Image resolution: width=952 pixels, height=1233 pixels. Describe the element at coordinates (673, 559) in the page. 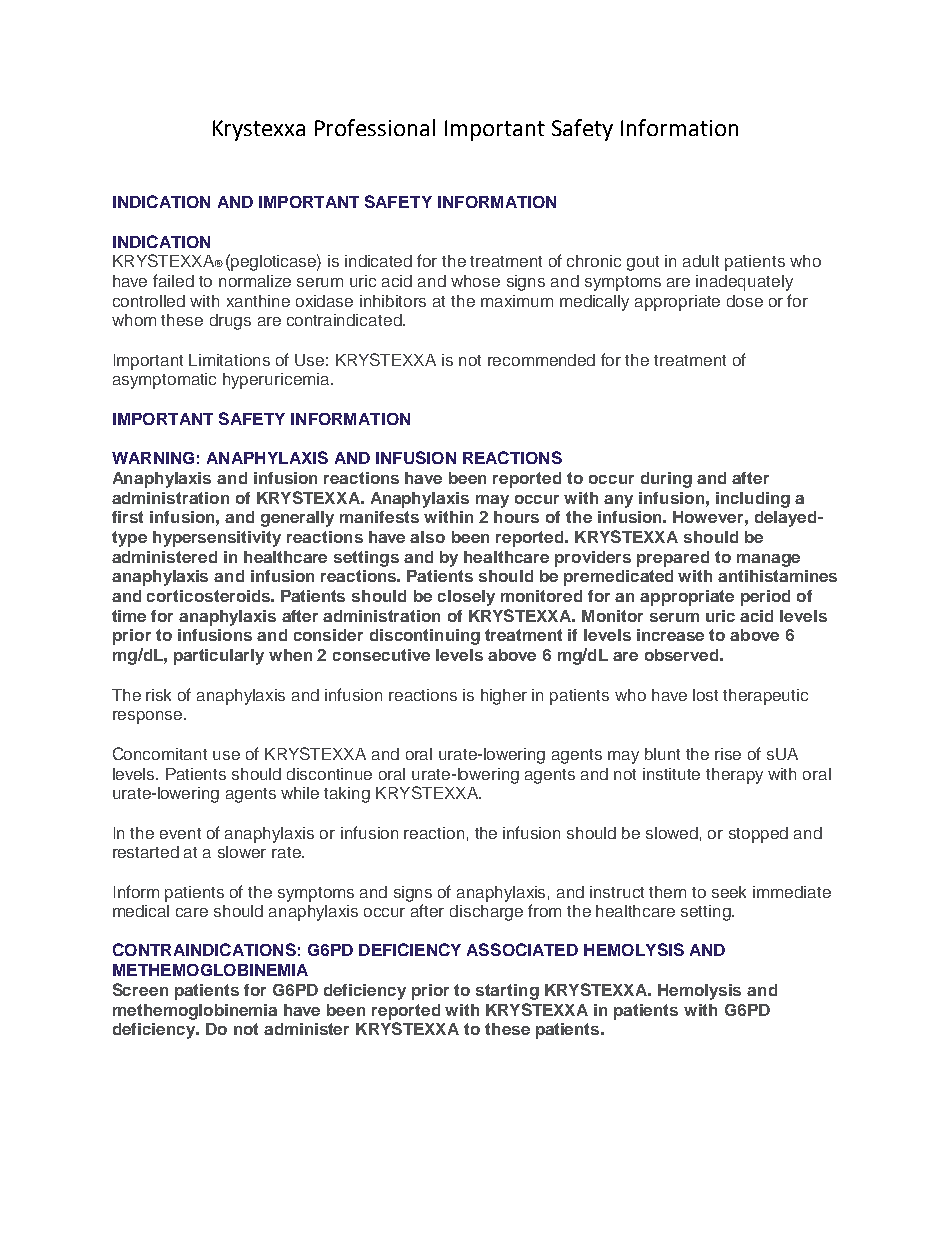

I see `prepared` at that location.
